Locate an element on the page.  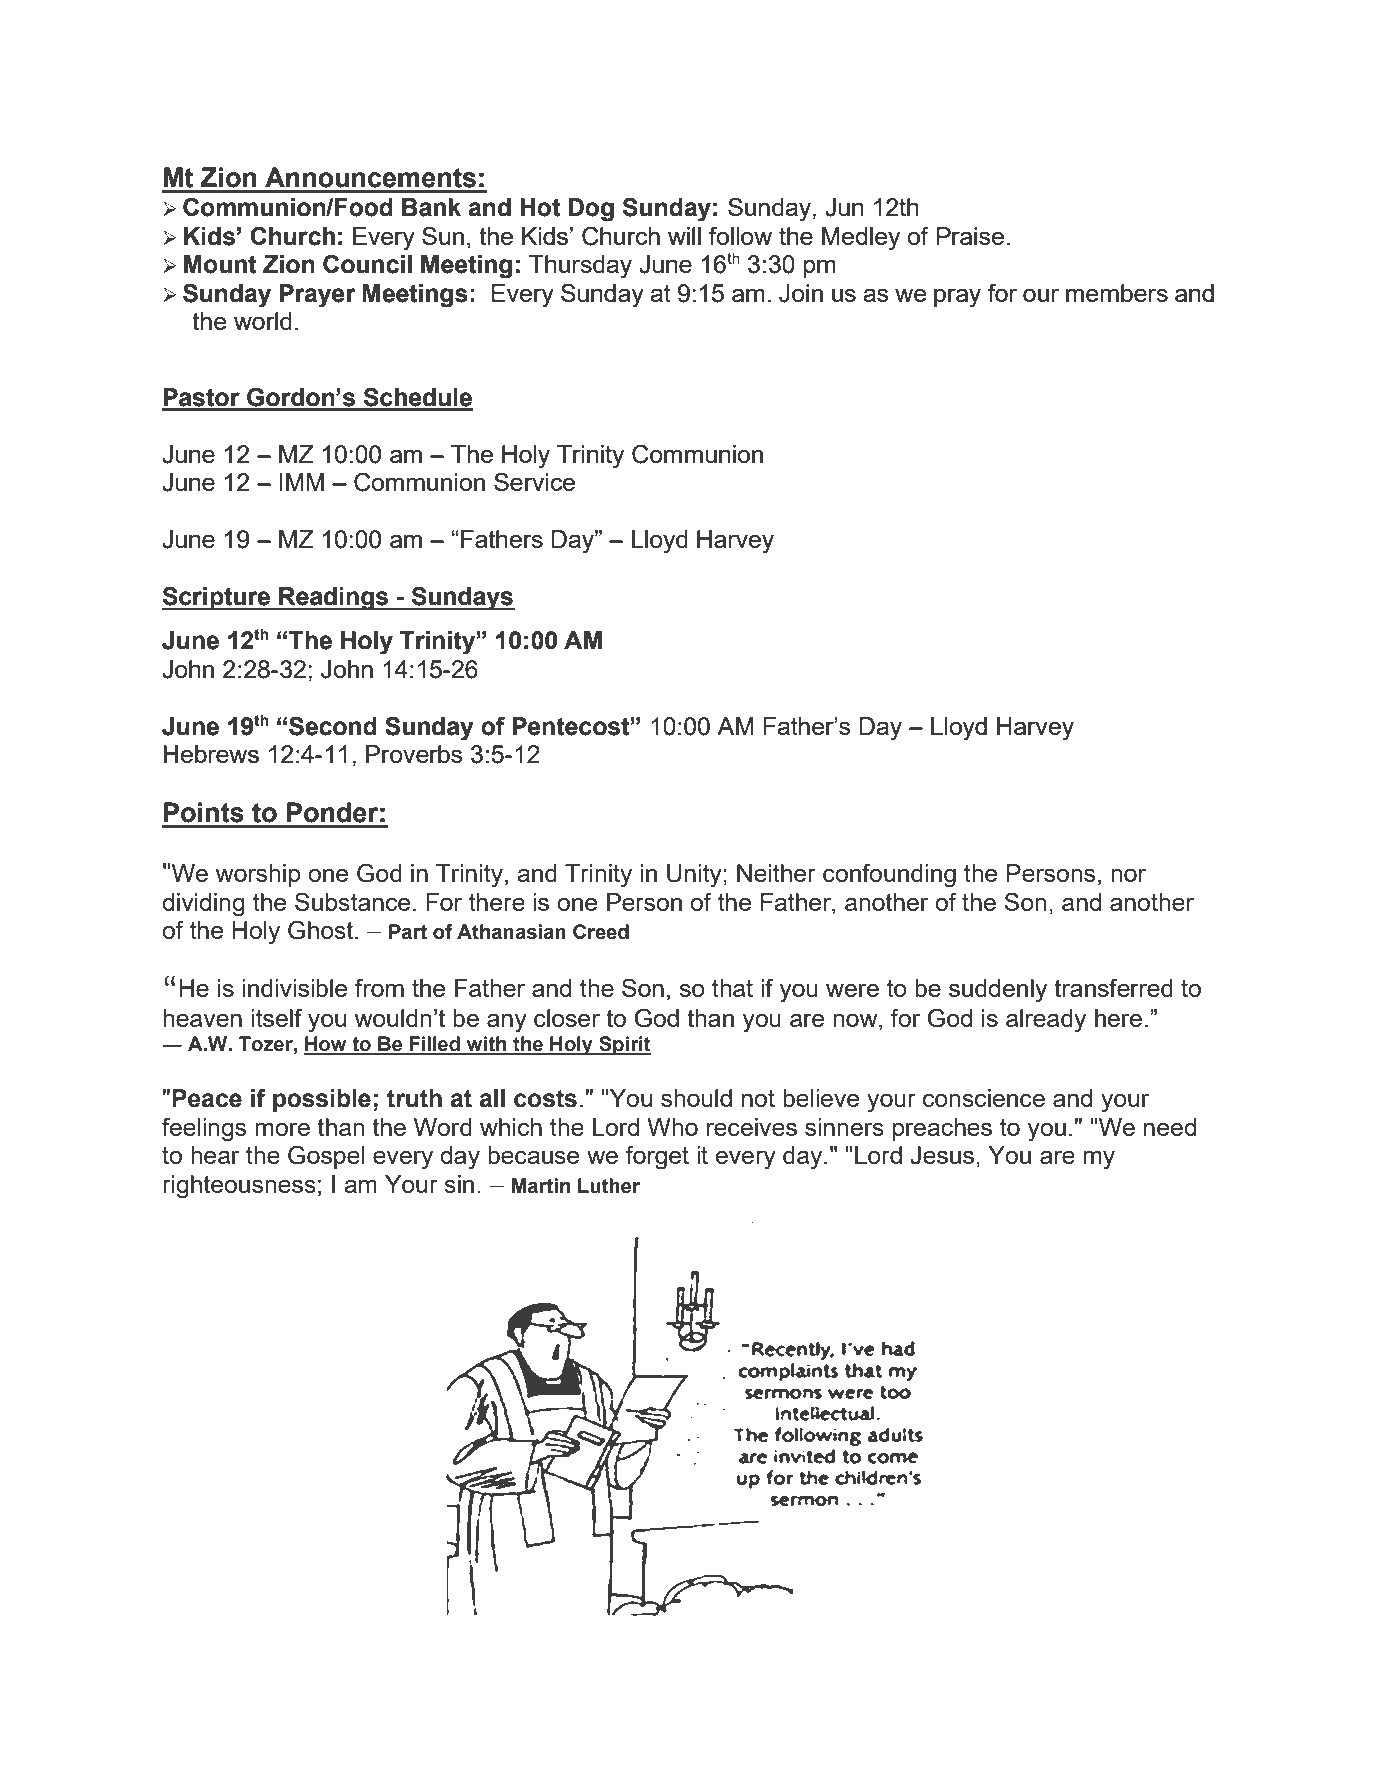
nor is located at coordinates (1128, 875).
